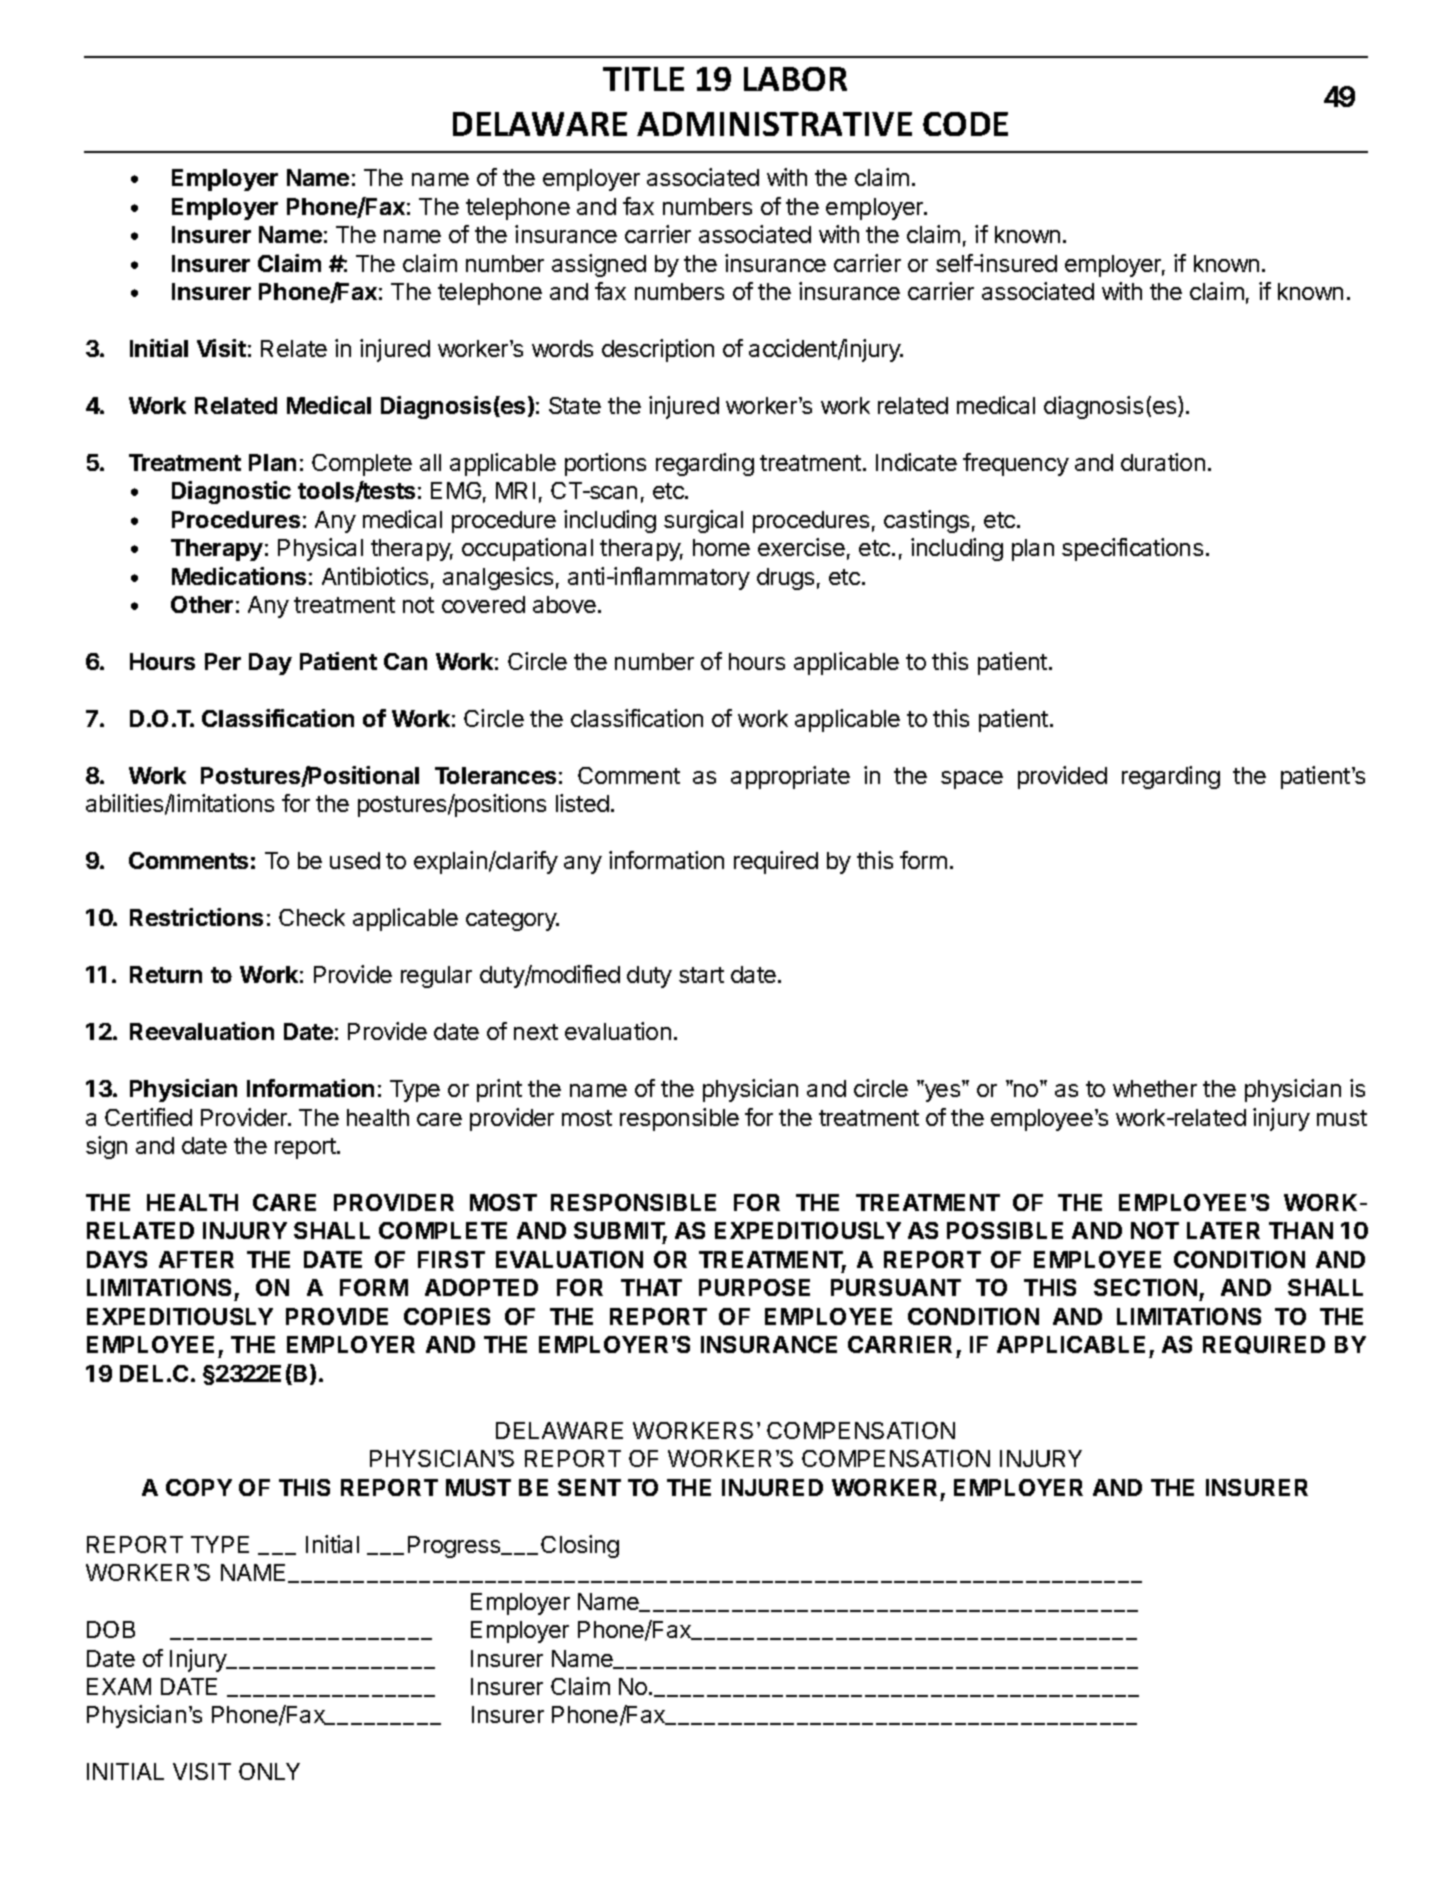  I want to click on ONLY, so click(269, 1771).
